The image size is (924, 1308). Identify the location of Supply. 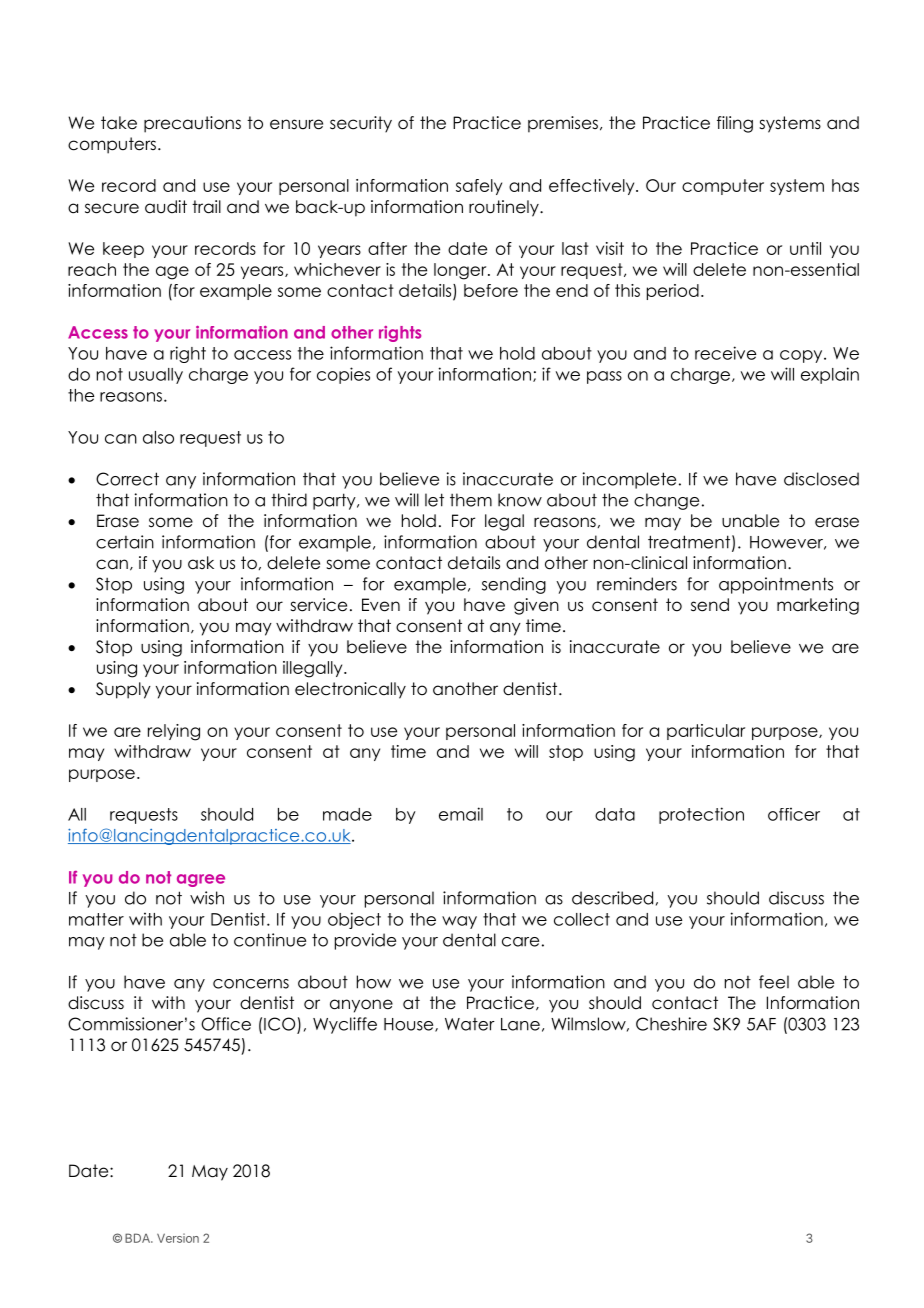
(123, 690).
